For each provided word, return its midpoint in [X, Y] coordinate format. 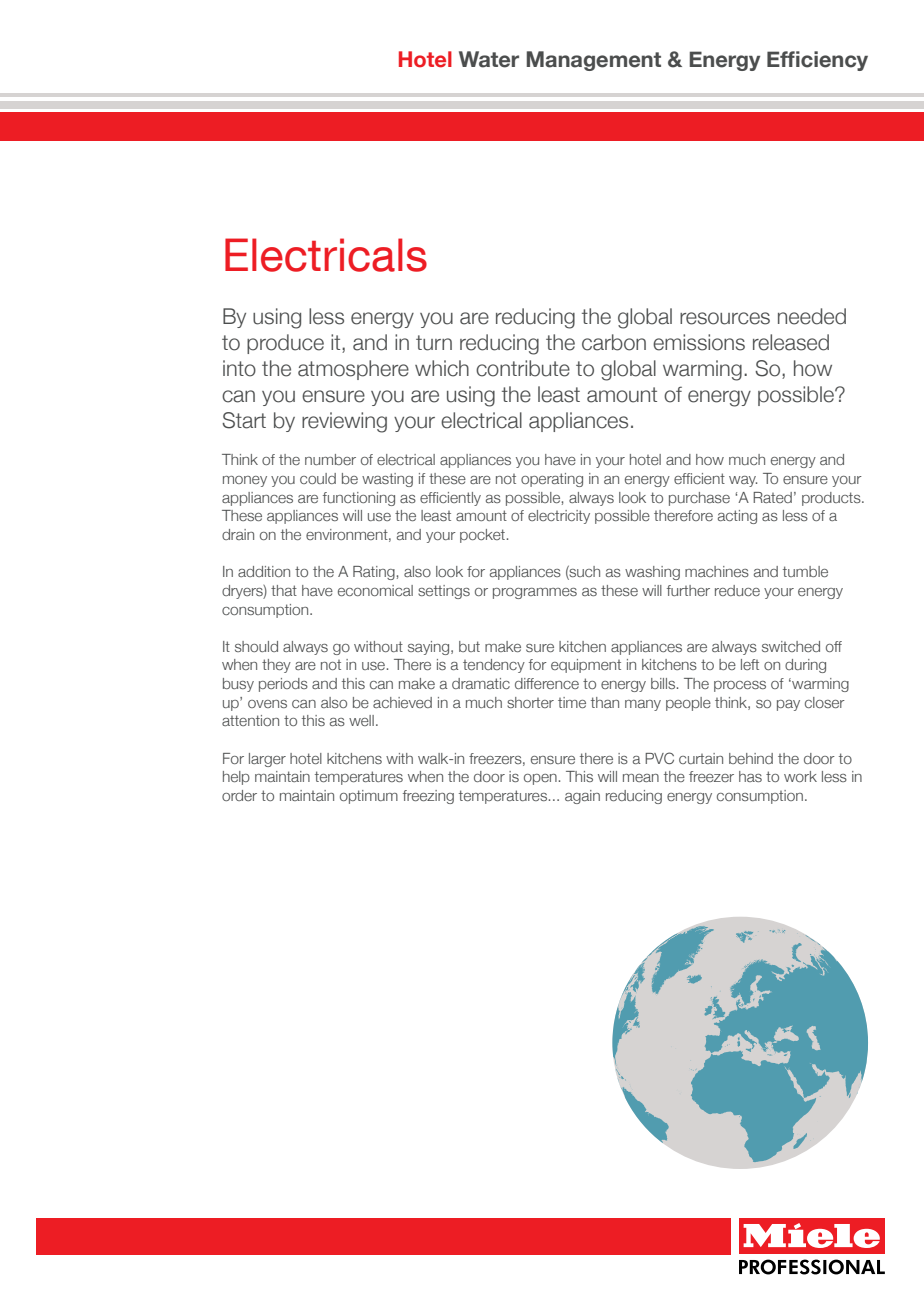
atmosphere [353, 370]
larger [267, 760]
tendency [494, 666]
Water [489, 59]
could [318, 478]
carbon [614, 342]
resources [725, 318]
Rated [772, 497]
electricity [559, 517]
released [791, 342]
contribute [523, 368]
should [256, 646]
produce [285, 344]
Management [594, 61]
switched [791, 646]
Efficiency [817, 61]
